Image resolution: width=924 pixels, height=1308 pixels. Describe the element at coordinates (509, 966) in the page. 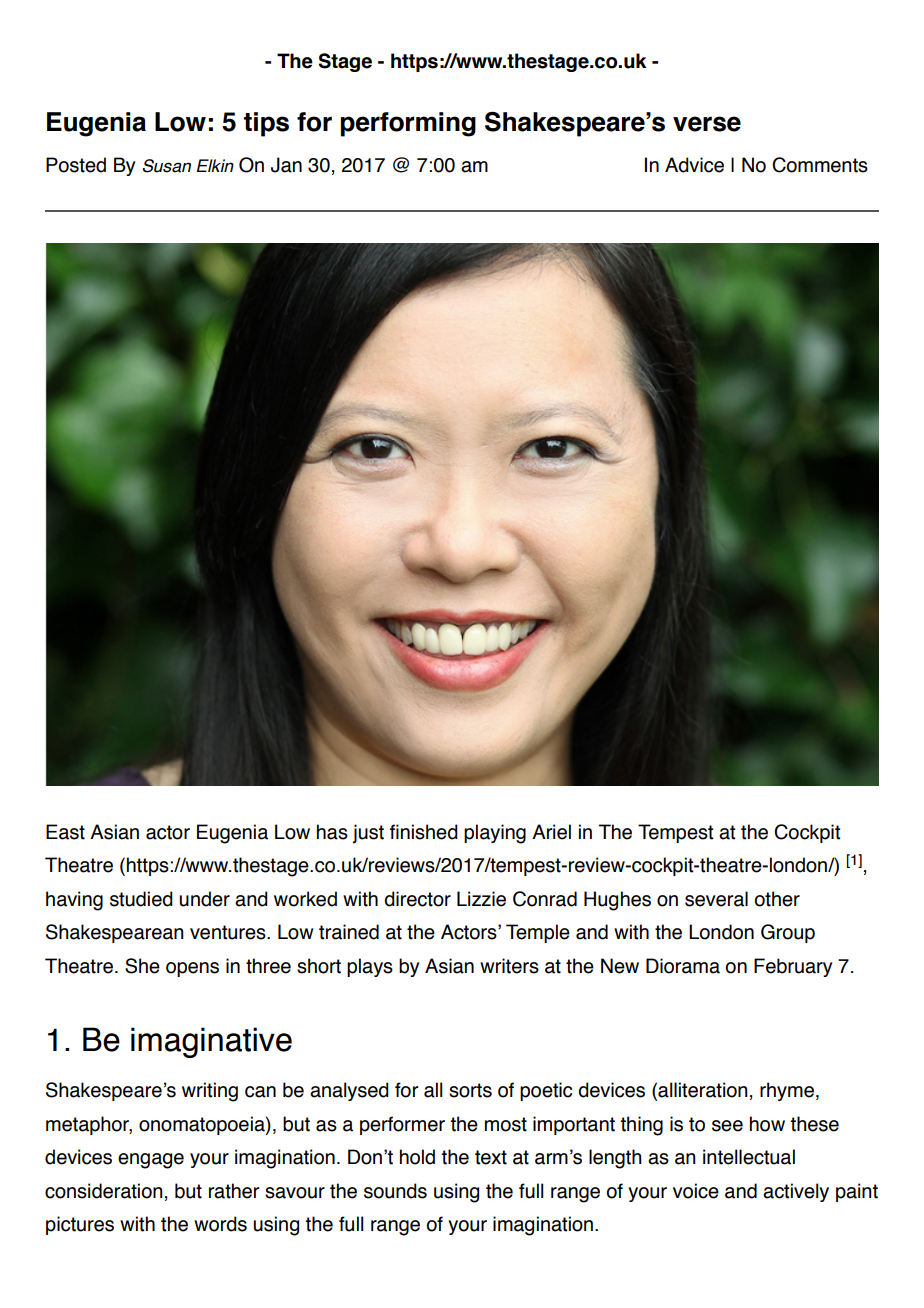

I see `writers` at that location.
